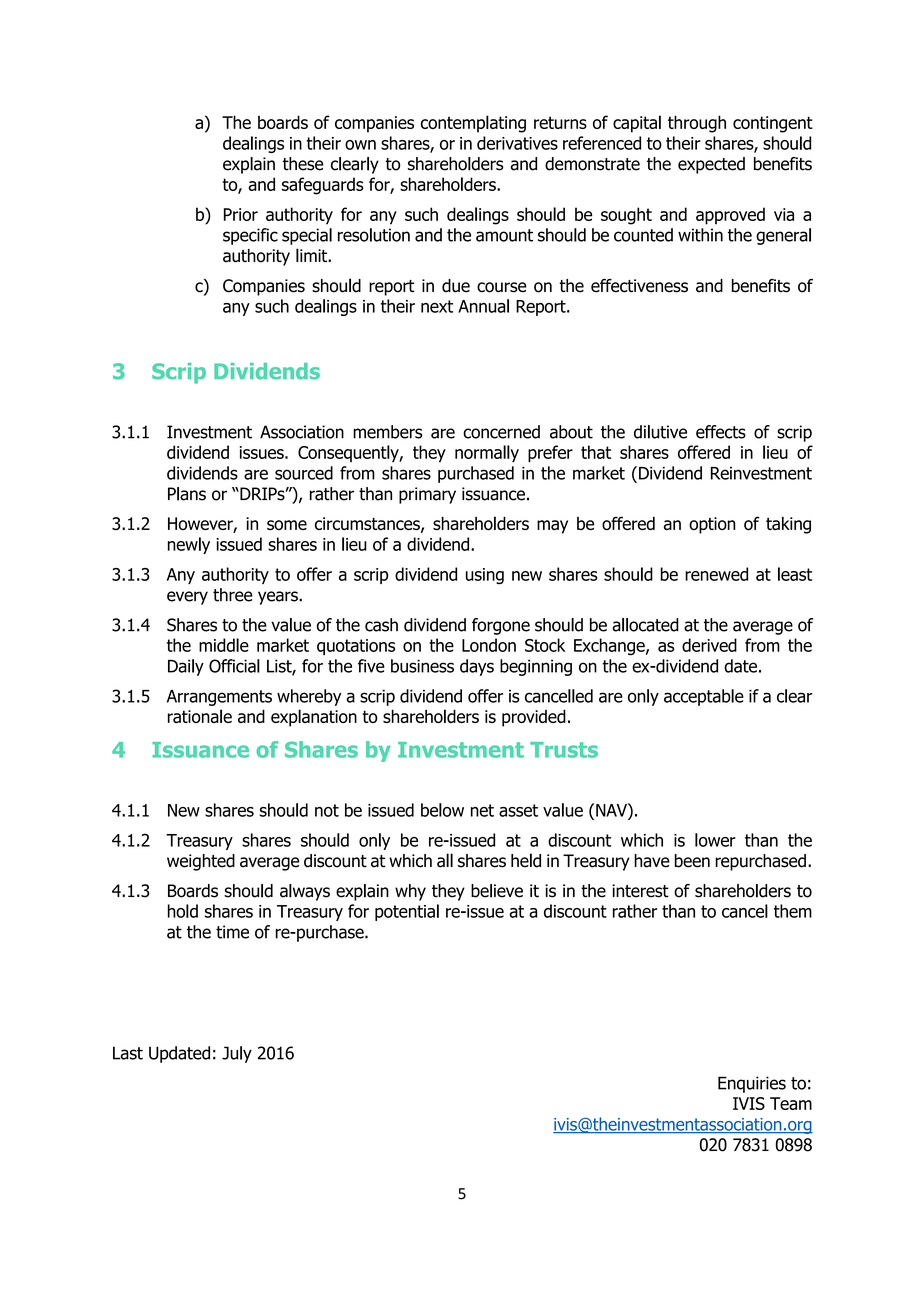 Image resolution: width=924 pixels, height=1308 pixels. What do you see at coordinates (200, 716) in the document?
I see `rationale` at bounding box center [200, 716].
